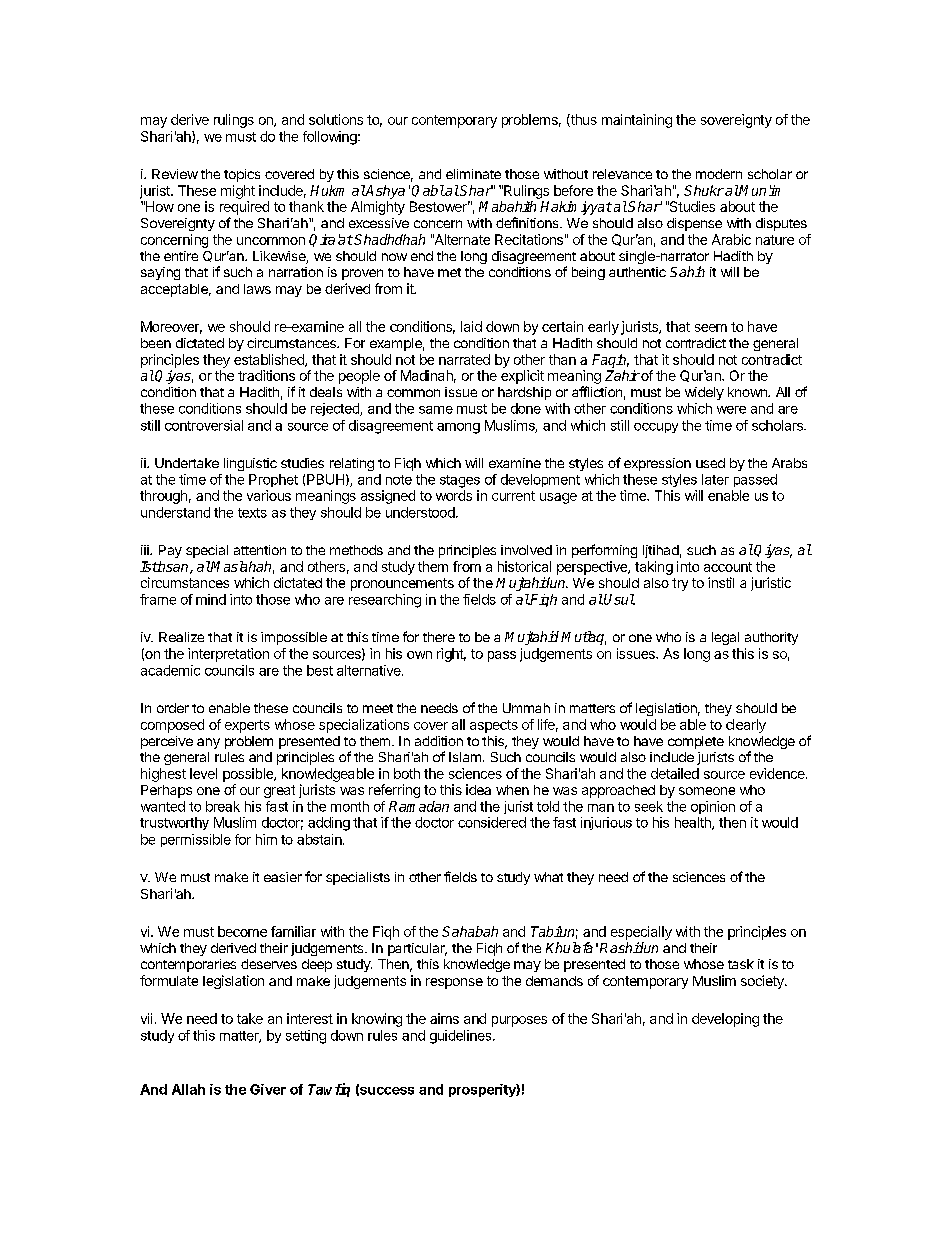  What do you see at coordinates (462, 1037) in the document?
I see `guidelines` at bounding box center [462, 1037].
